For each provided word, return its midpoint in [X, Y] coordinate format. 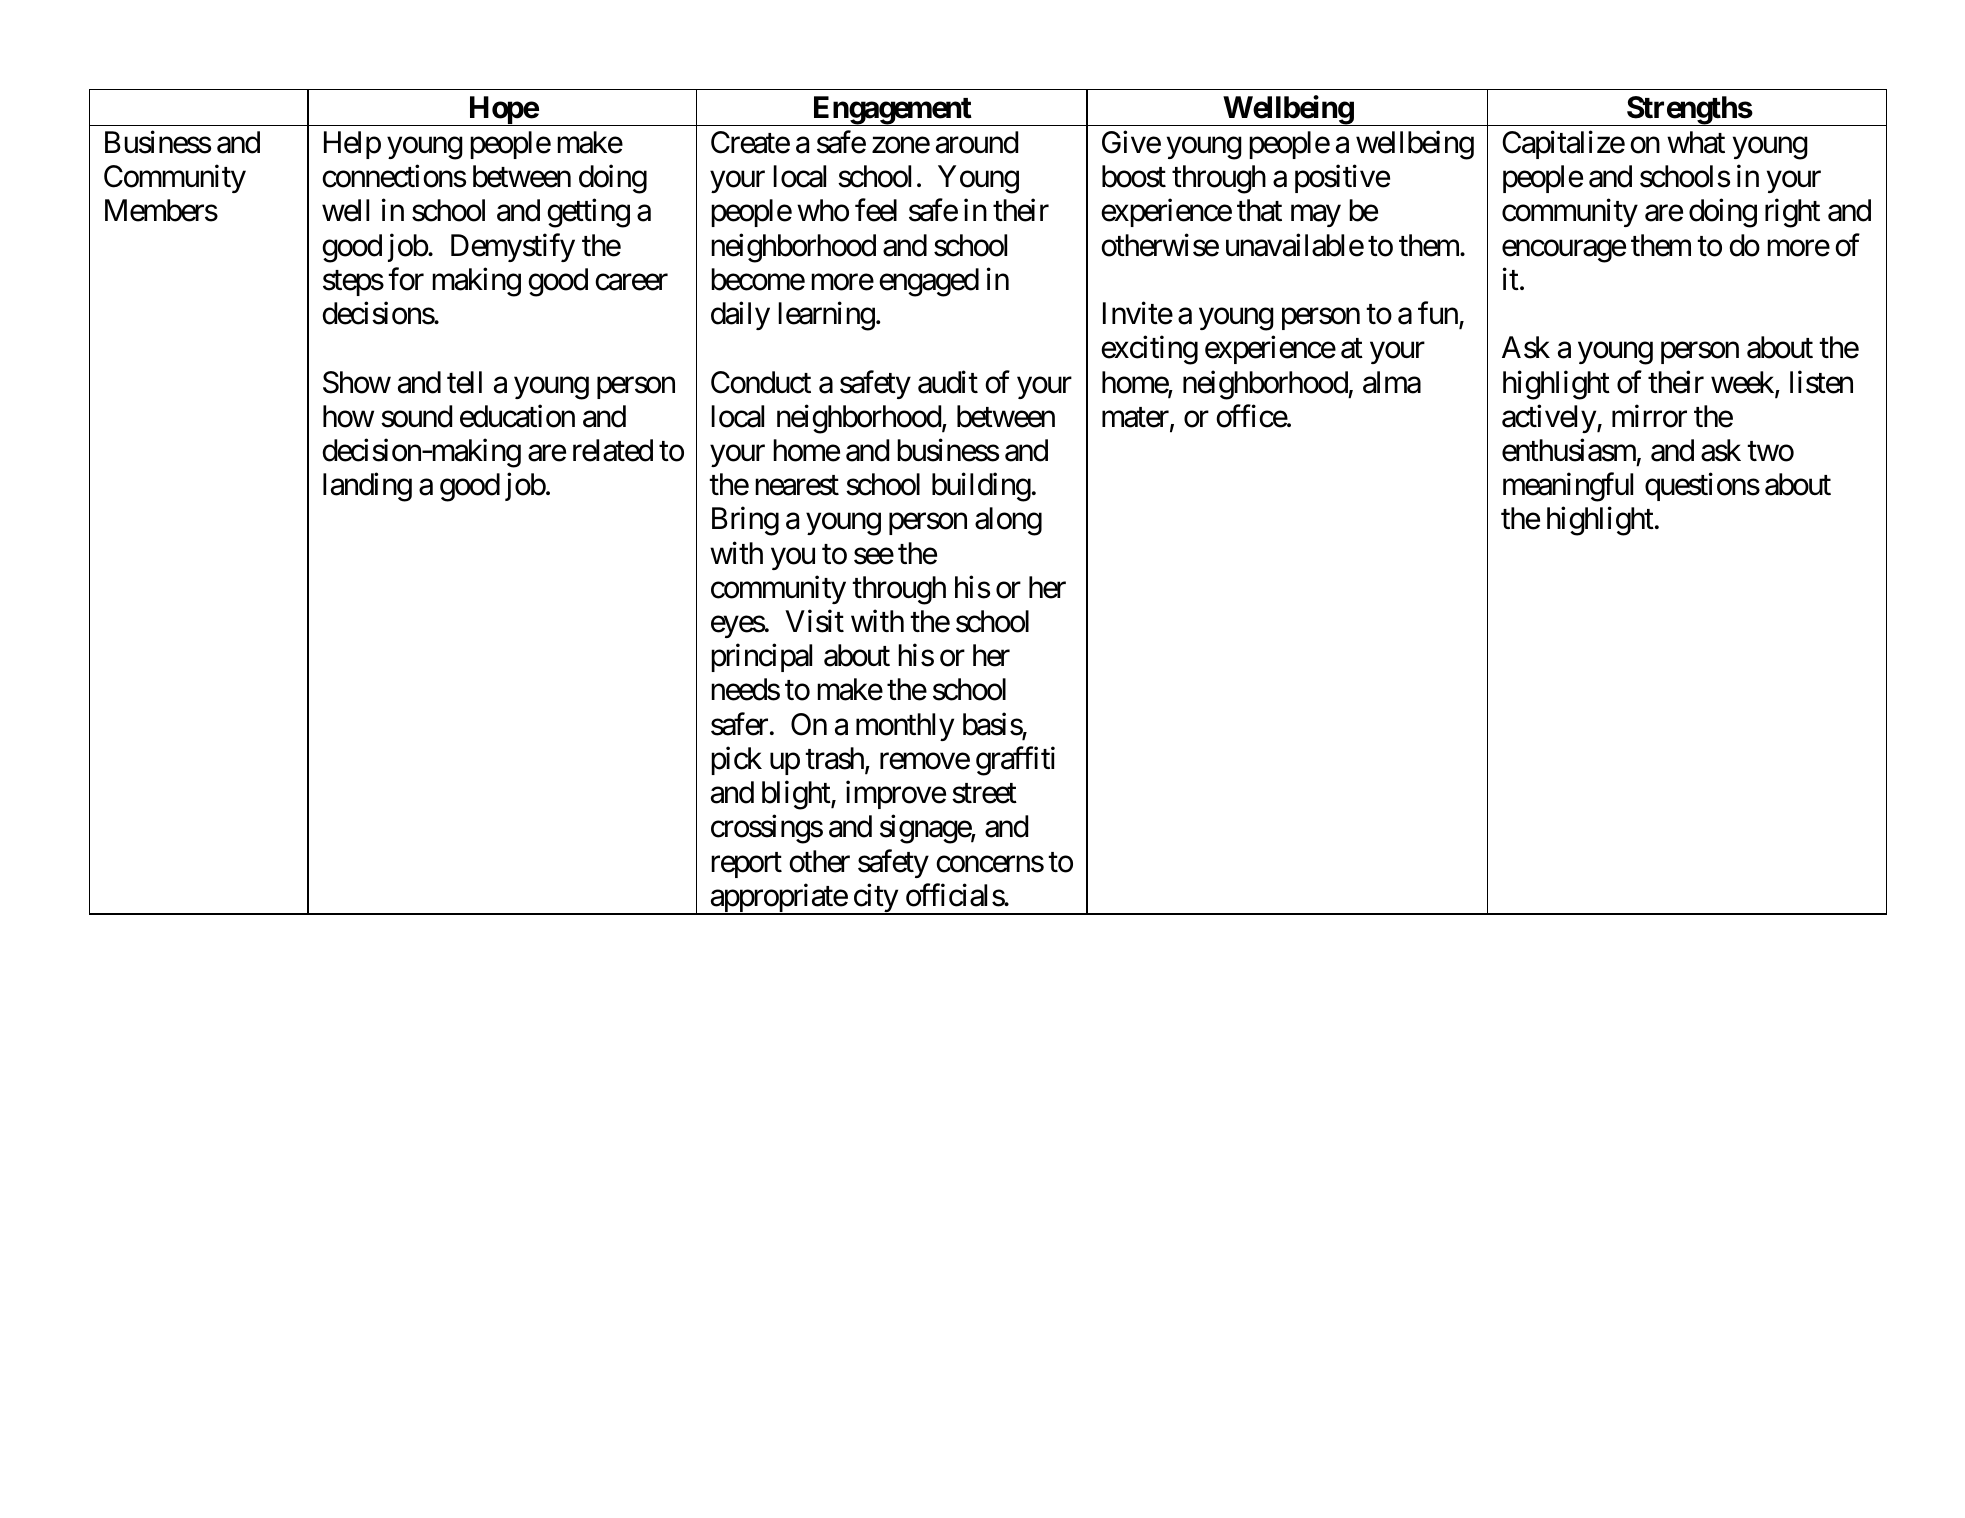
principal [761, 658]
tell [464, 382]
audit [948, 382]
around [977, 142]
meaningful [1568, 487]
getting [588, 213]
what [1696, 142]
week [1743, 383]
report [746, 865]
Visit [814, 621]
